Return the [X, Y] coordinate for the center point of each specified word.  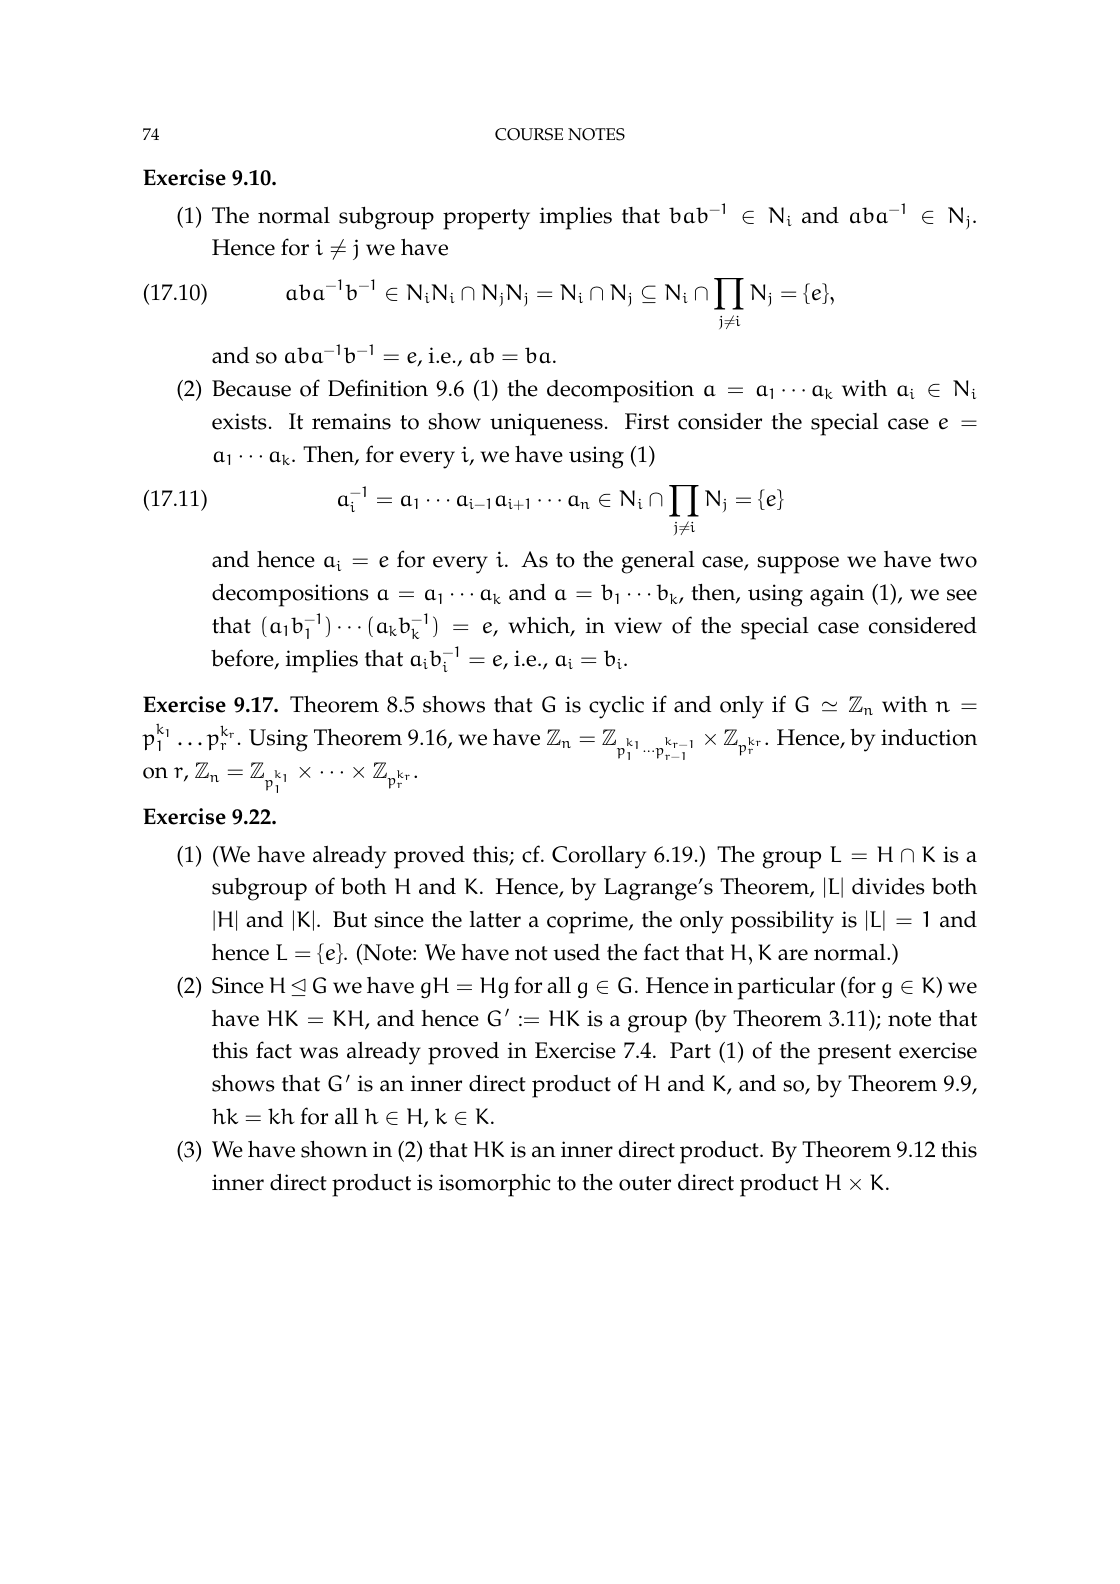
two [958, 560]
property [486, 219]
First [647, 421]
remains [351, 421]
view [638, 625]
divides [888, 886]
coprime [588, 922]
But [350, 919]
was [318, 1053]
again [837, 595]
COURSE [529, 134]
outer [645, 1183]
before [243, 659]
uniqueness [546, 424]
